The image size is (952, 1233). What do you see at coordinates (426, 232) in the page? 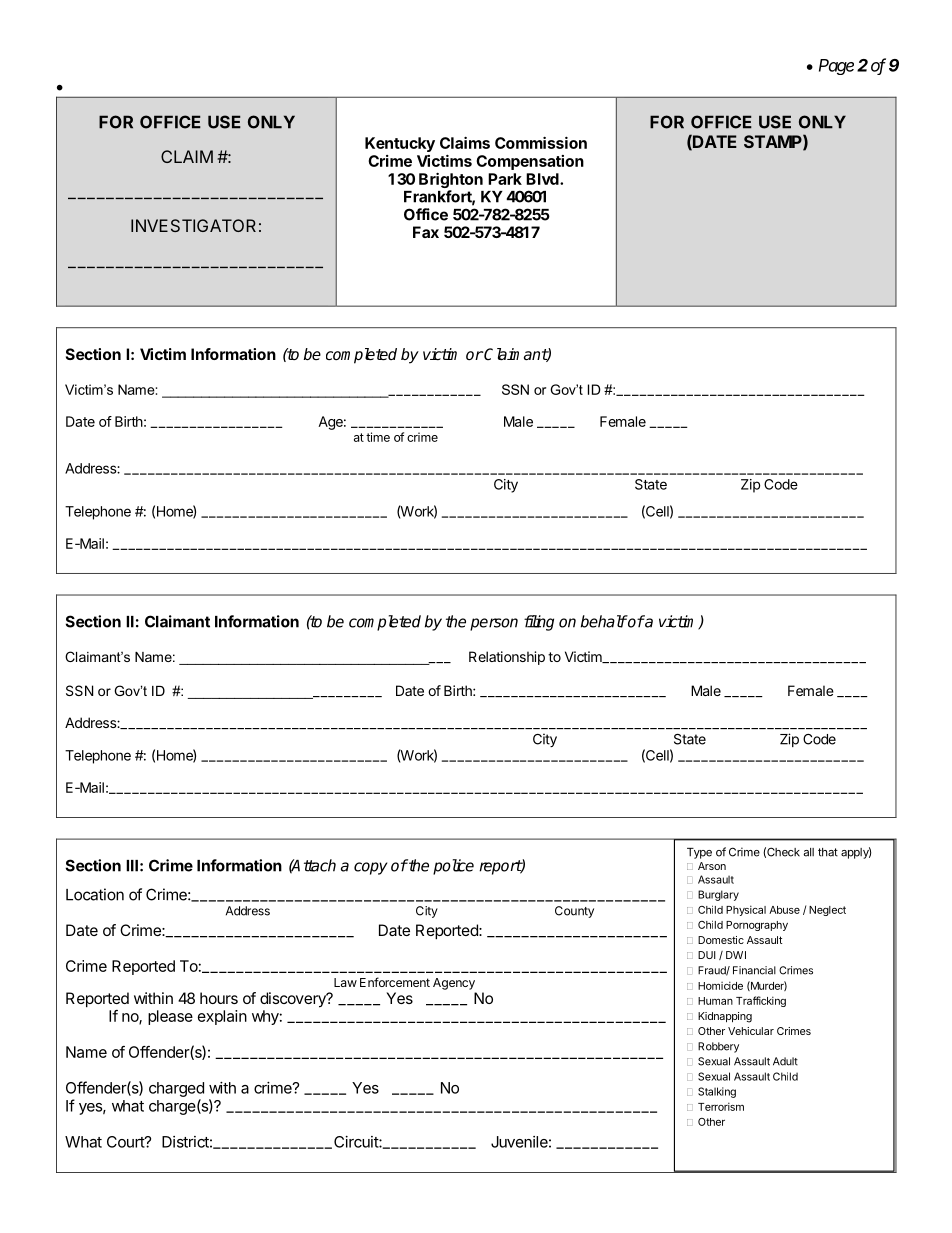
I see `Fax` at bounding box center [426, 232].
